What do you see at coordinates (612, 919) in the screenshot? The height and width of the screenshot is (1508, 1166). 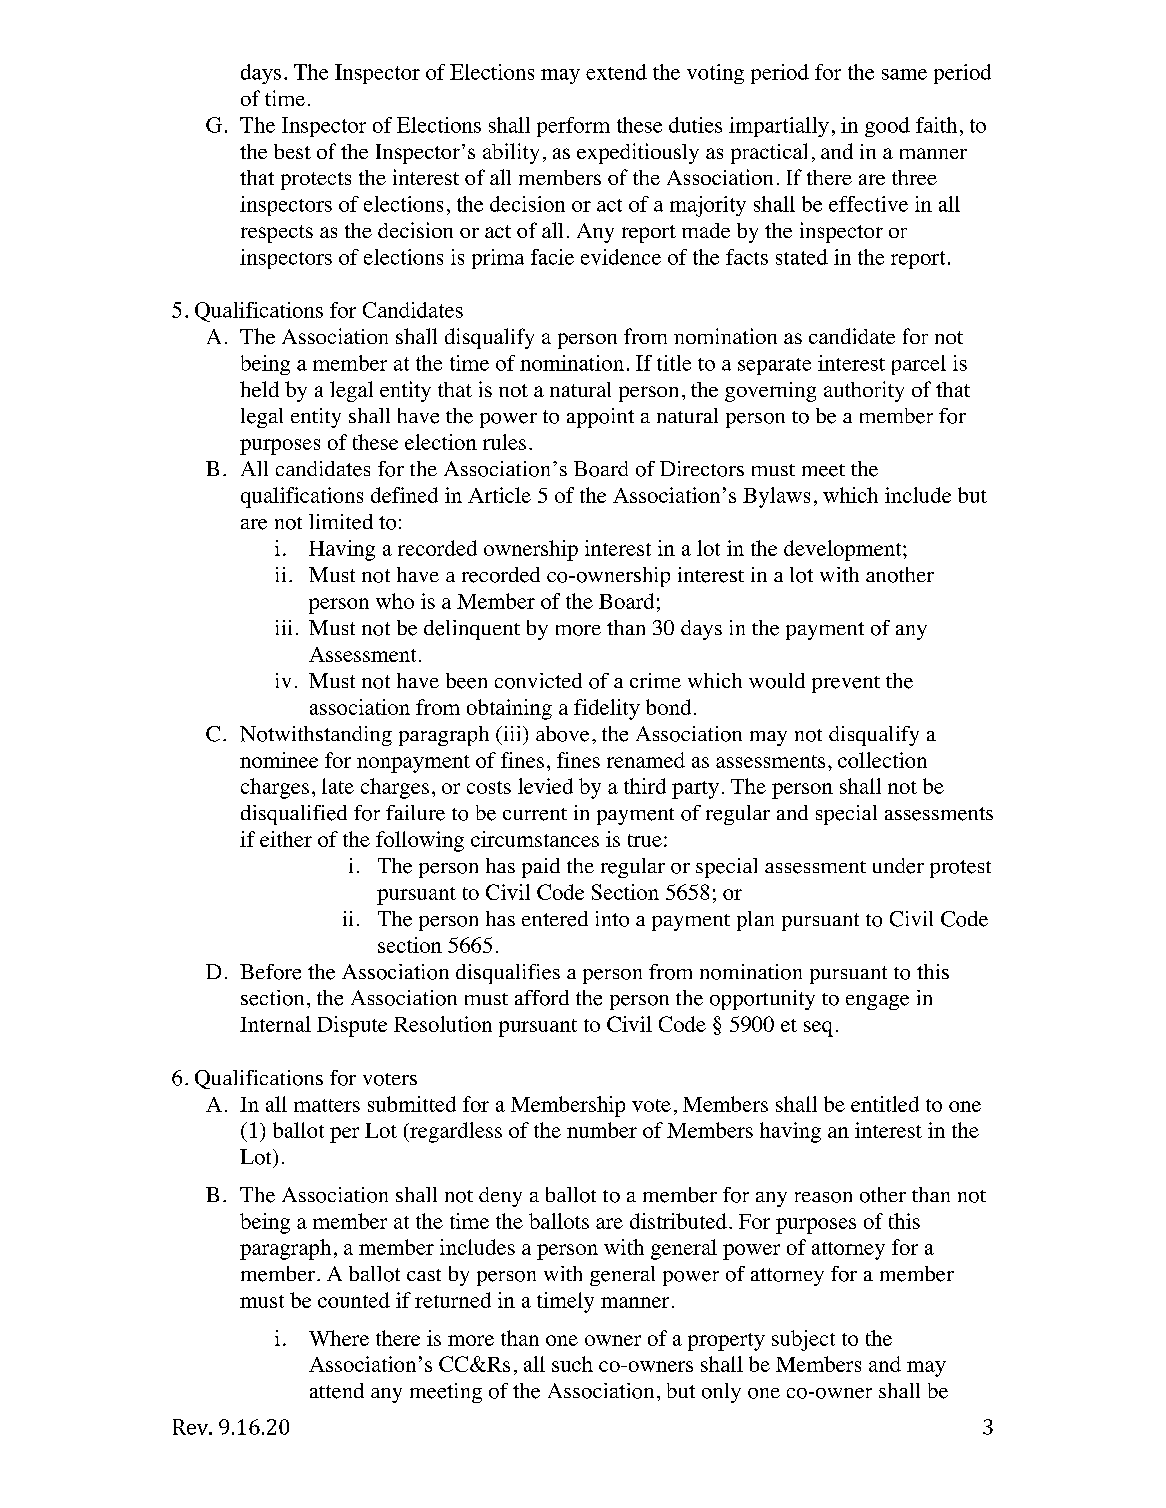 I see `into` at bounding box center [612, 919].
